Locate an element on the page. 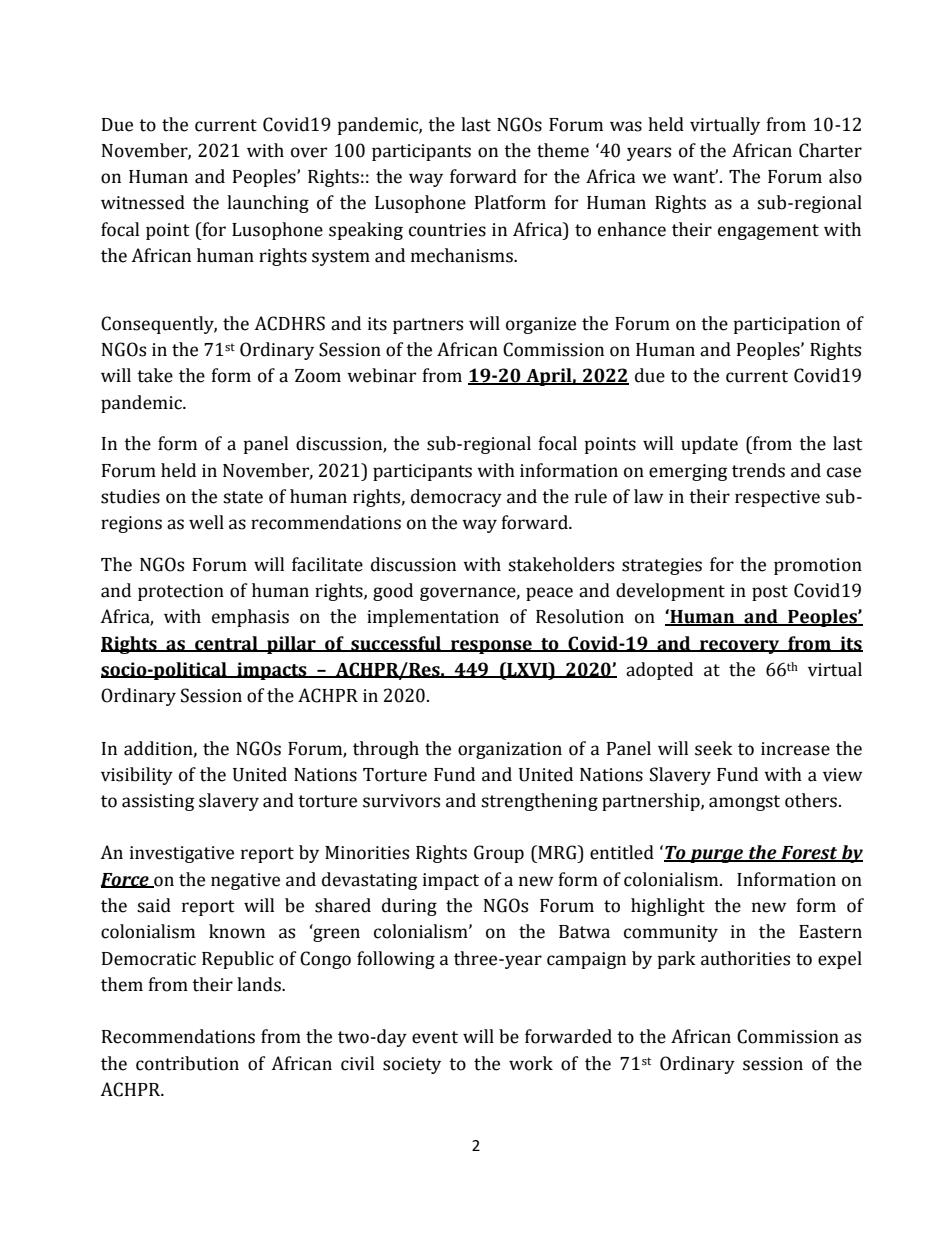 Image resolution: width=952 pixels, height=1233 pixels. post is located at coordinates (770, 593).
